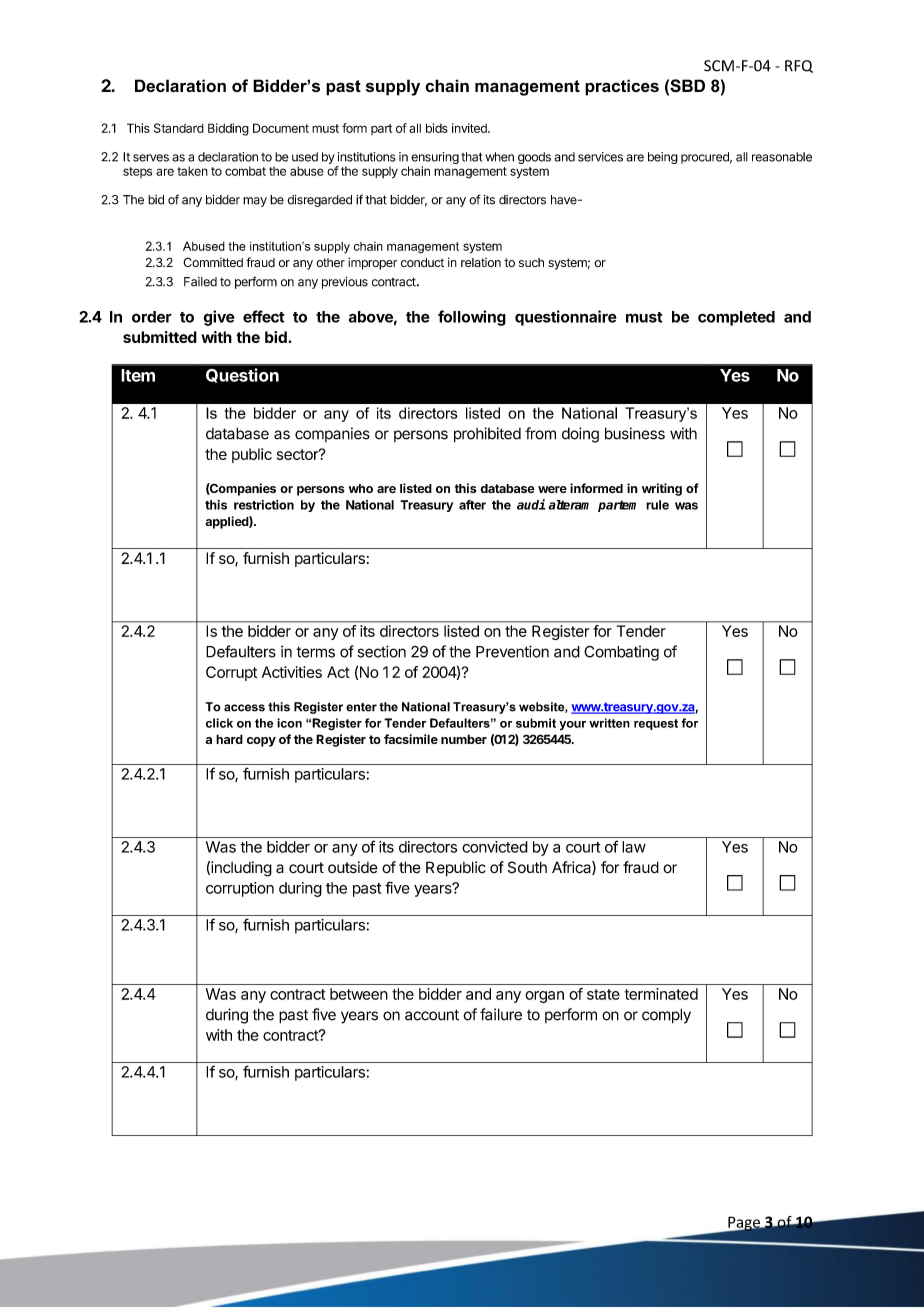 The height and width of the screenshot is (1308, 924). What do you see at coordinates (229, 739) in the screenshot?
I see `hard` at bounding box center [229, 739].
